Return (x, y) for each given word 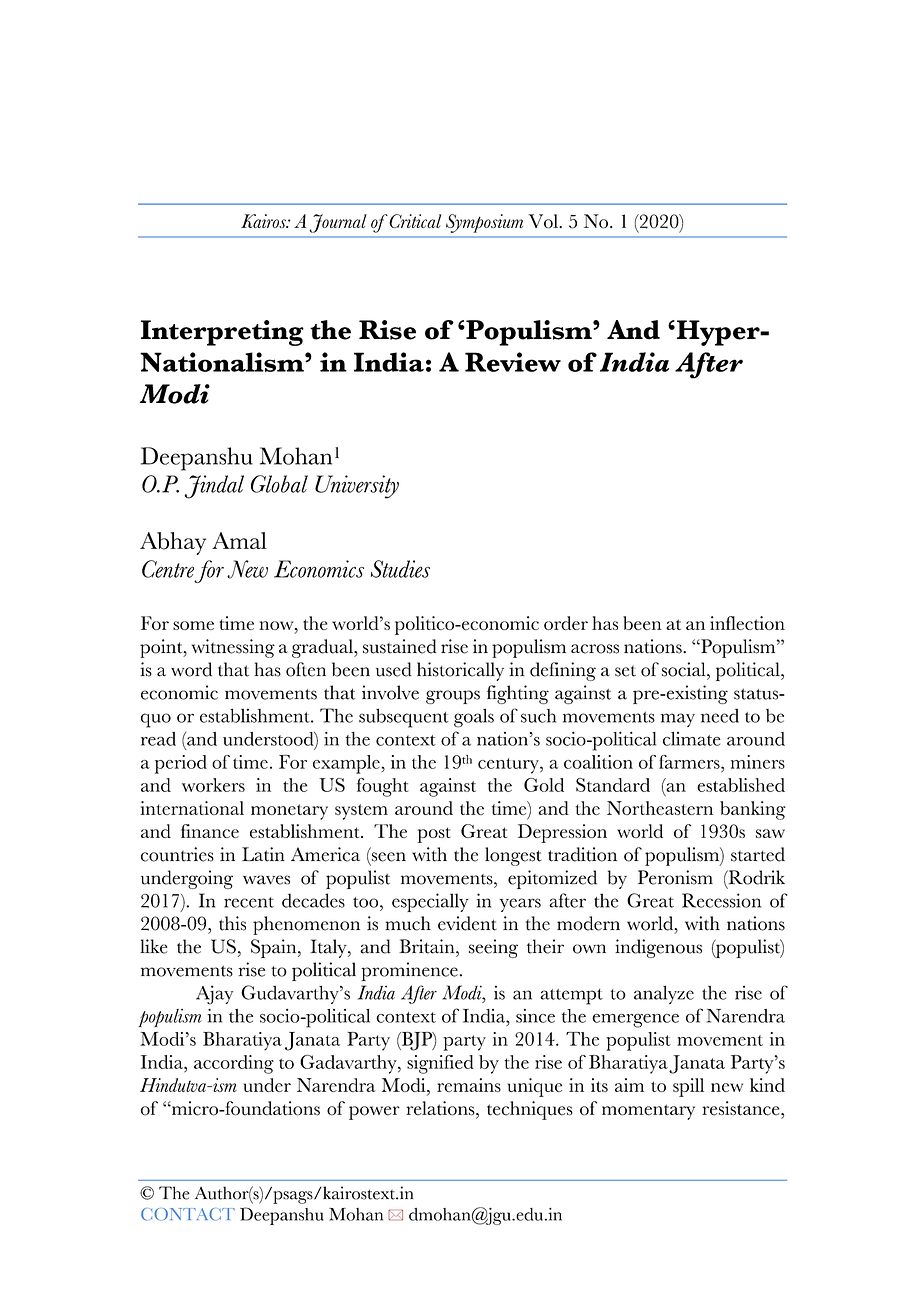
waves (266, 880)
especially (430, 902)
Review (513, 362)
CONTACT (188, 1214)
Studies (400, 569)
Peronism (675, 877)
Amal (239, 540)
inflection (747, 623)
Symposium (484, 223)
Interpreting (222, 333)
